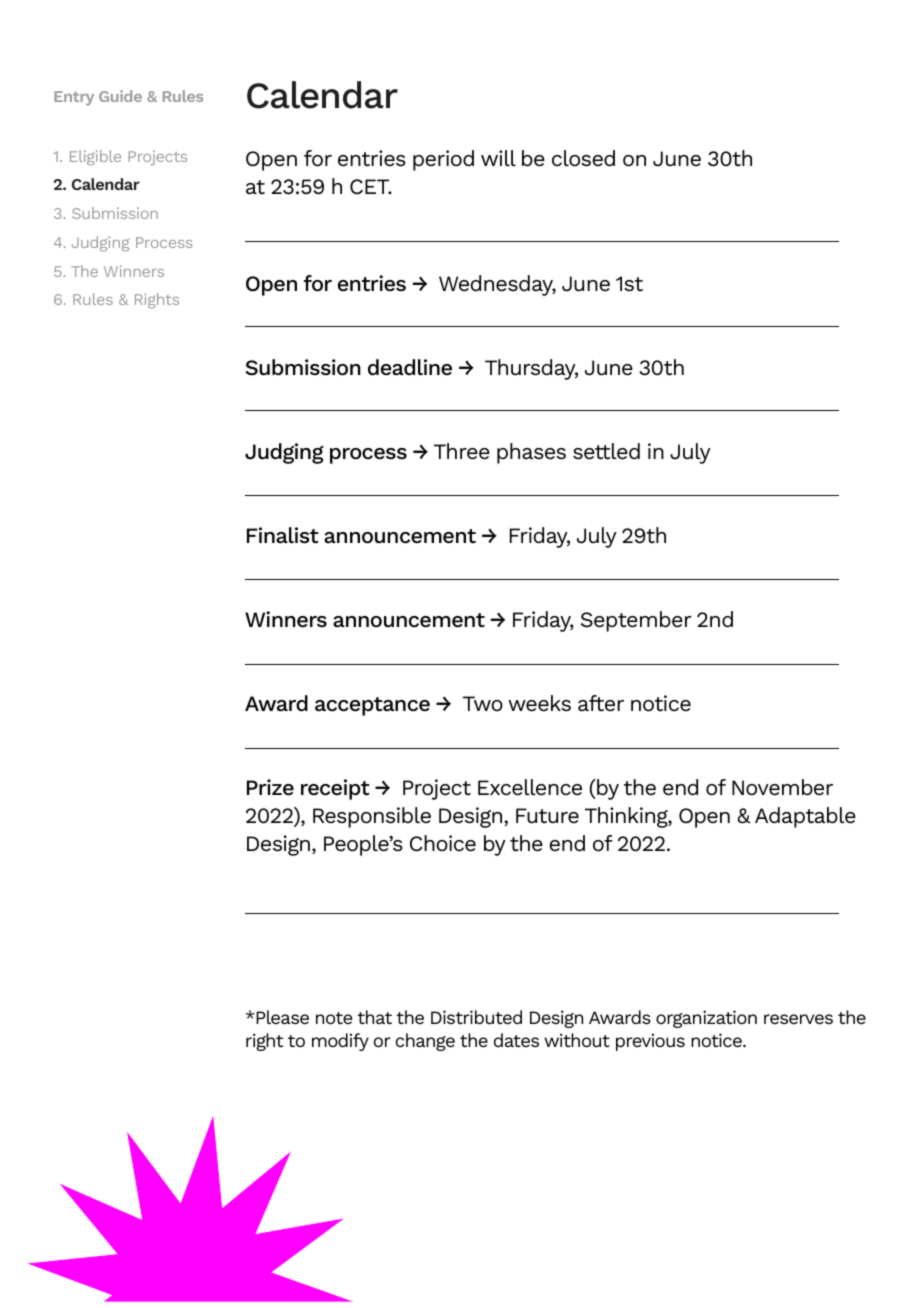 This page has height=1308, width=924. Describe the element at coordinates (606, 451) in the page. I see `settled` at that location.
